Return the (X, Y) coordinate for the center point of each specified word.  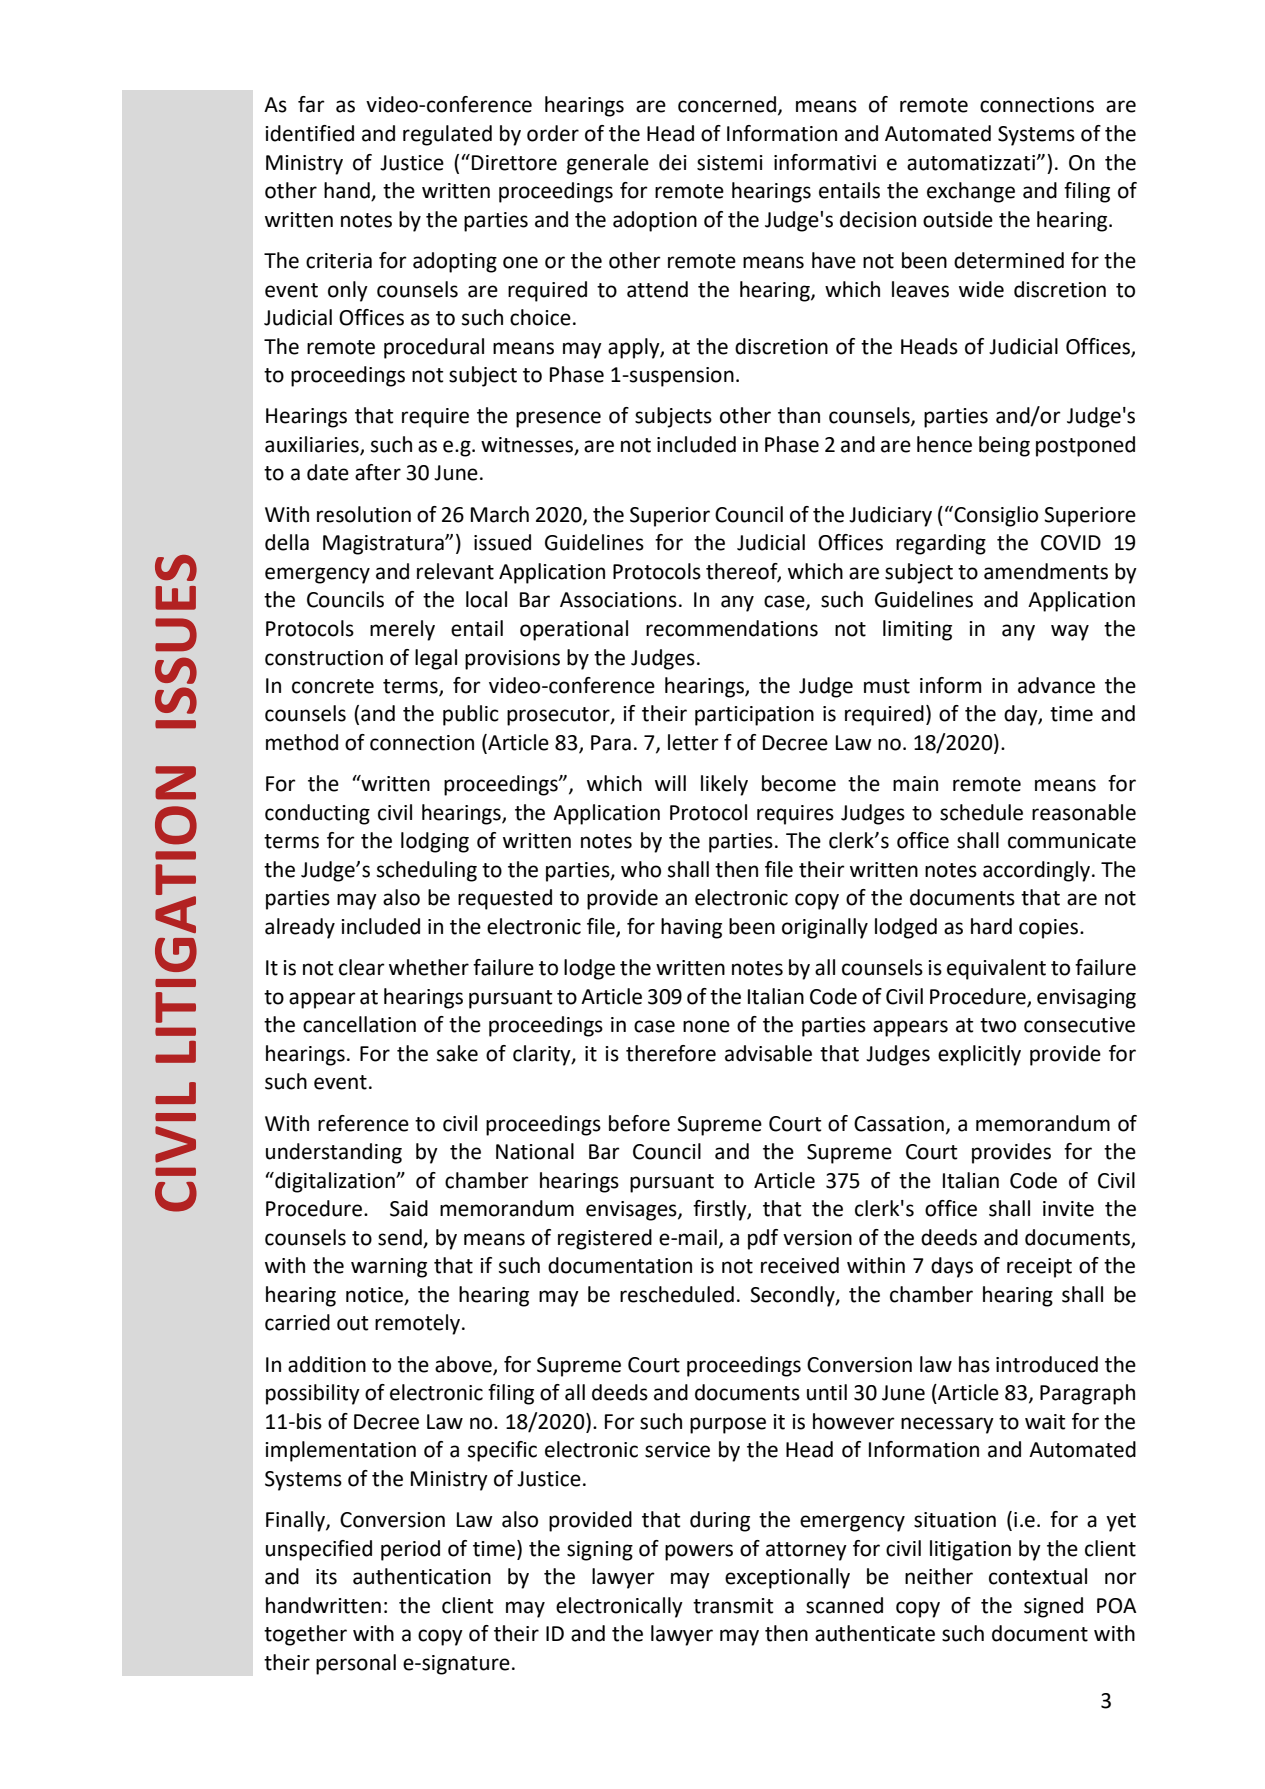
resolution (364, 514)
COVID (1071, 543)
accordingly (1038, 871)
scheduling (427, 871)
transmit (733, 1606)
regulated (447, 135)
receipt (1039, 1268)
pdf (763, 1239)
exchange (971, 192)
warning (389, 1268)
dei (673, 162)
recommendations (732, 628)
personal (356, 1664)
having (691, 928)
